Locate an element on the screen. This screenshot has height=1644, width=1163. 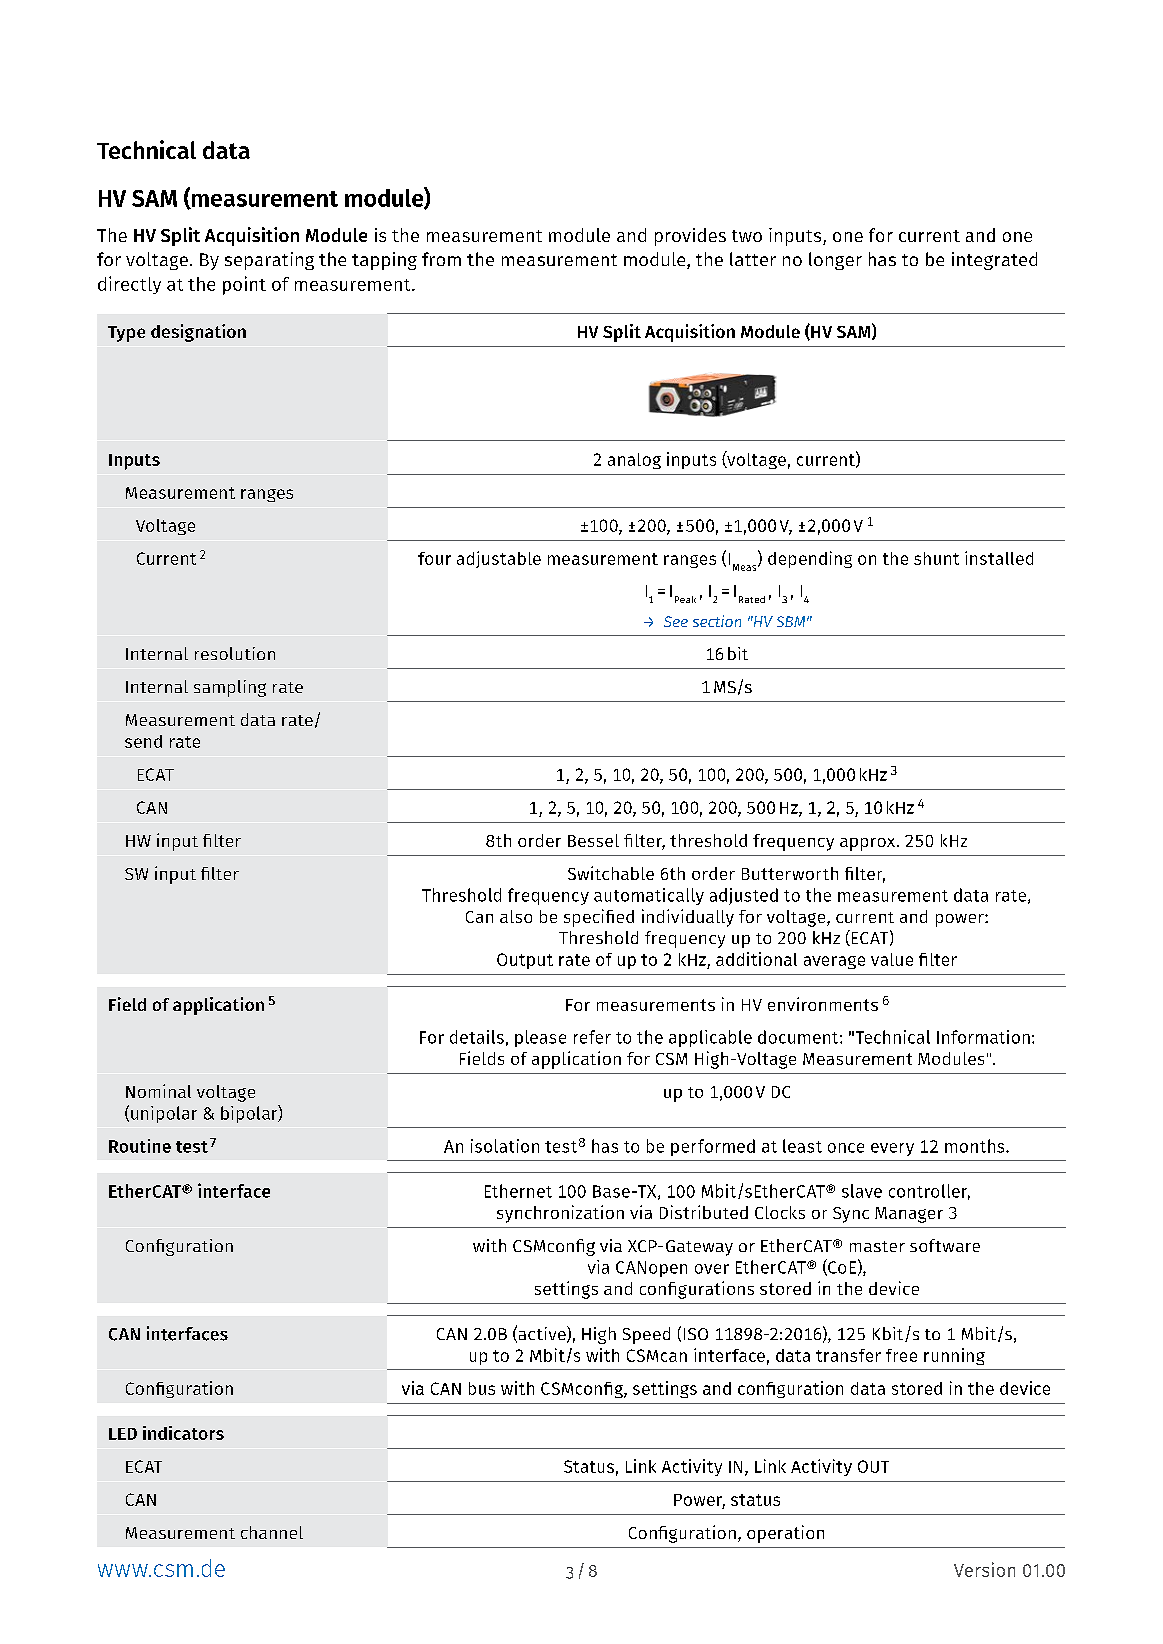
unipolar is located at coordinates (164, 1114).
